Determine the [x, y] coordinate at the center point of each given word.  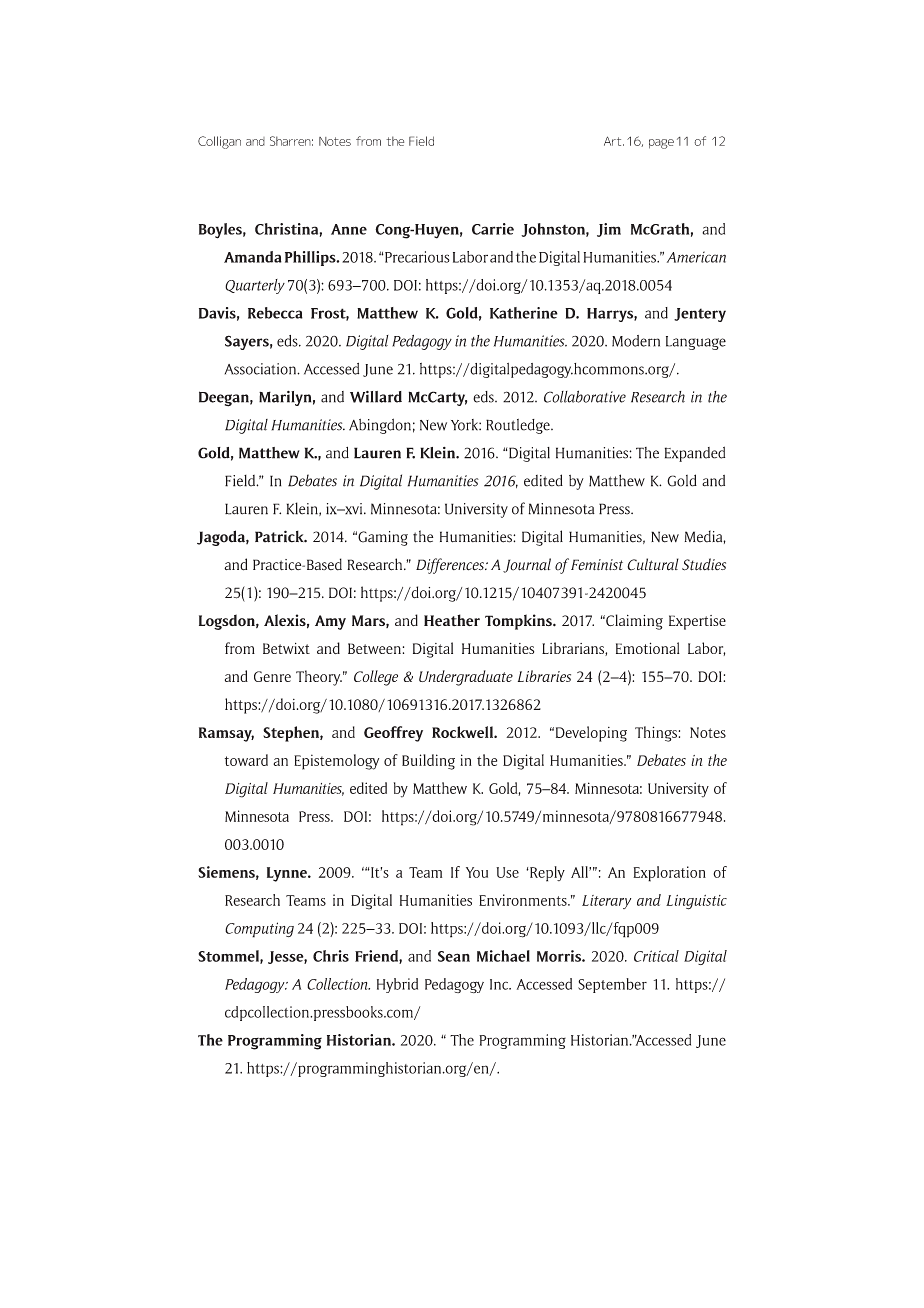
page [661, 144]
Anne [349, 229]
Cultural [653, 564]
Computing [259, 930]
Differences [451, 566]
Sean [454, 956]
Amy [330, 622]
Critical [656, 956]
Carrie [493, 229]
